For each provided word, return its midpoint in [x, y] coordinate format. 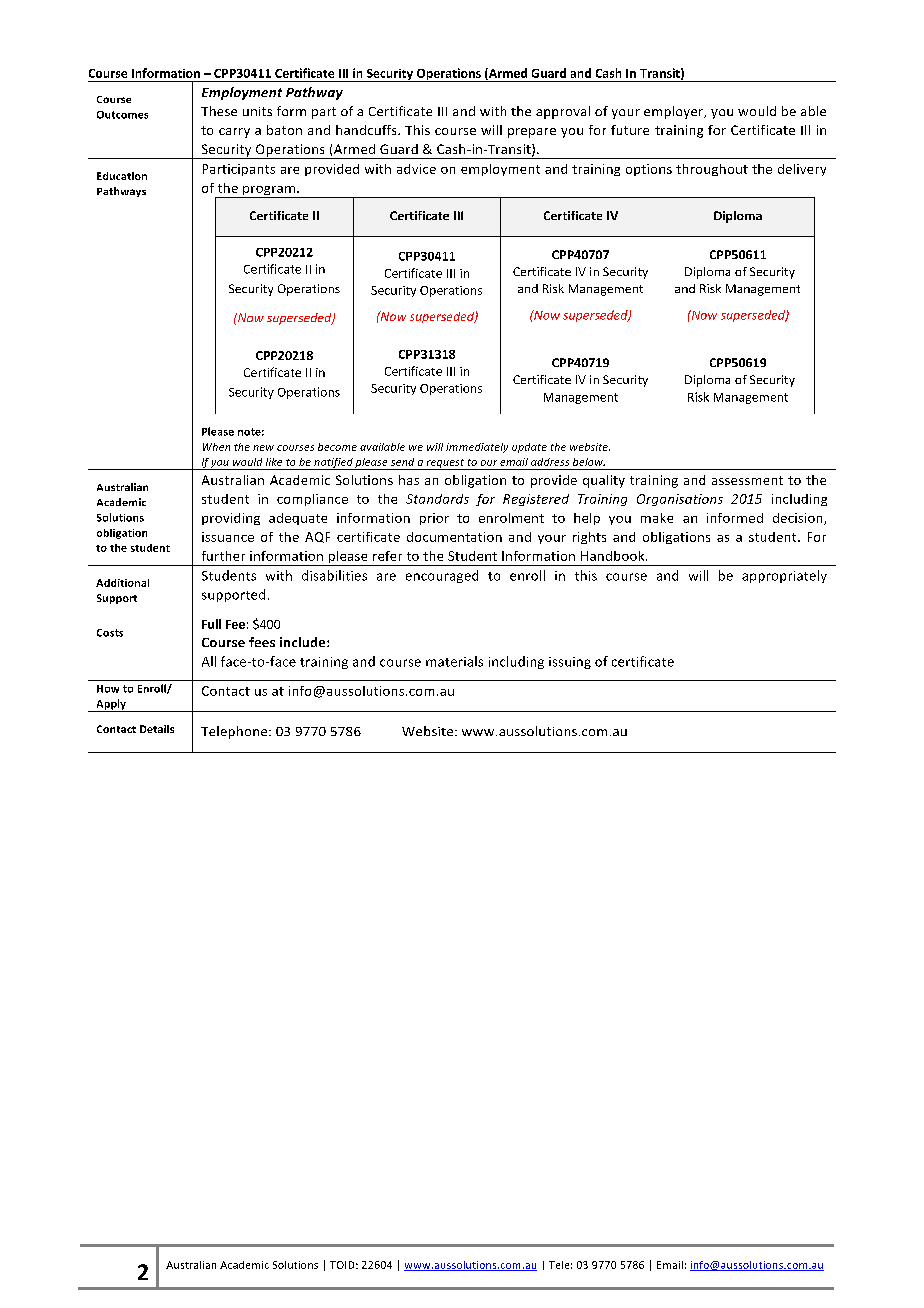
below [589, 462]
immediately [477, 448]
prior [434, 519]
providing [231, 519]
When [216, 447]
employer [675, 112]
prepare [532, 133]
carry [234, 133]
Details [157, 729]
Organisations [680, 500]
